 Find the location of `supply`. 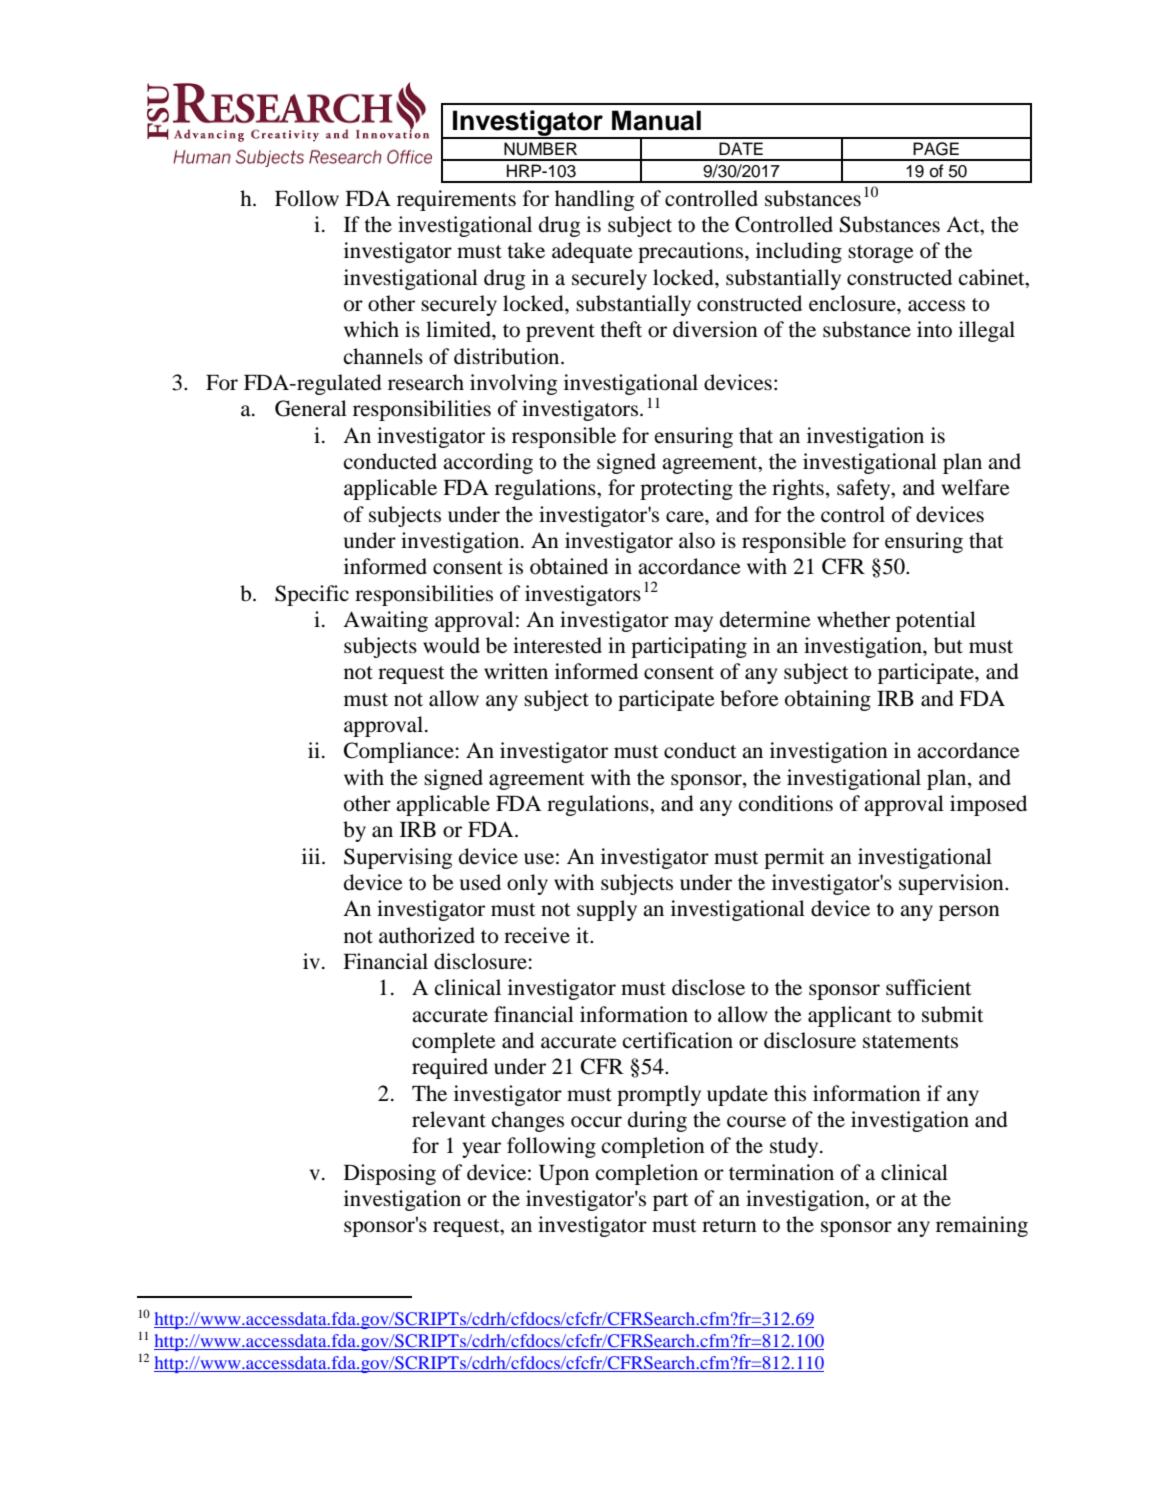

supply is located at coordinates (607, 910).
